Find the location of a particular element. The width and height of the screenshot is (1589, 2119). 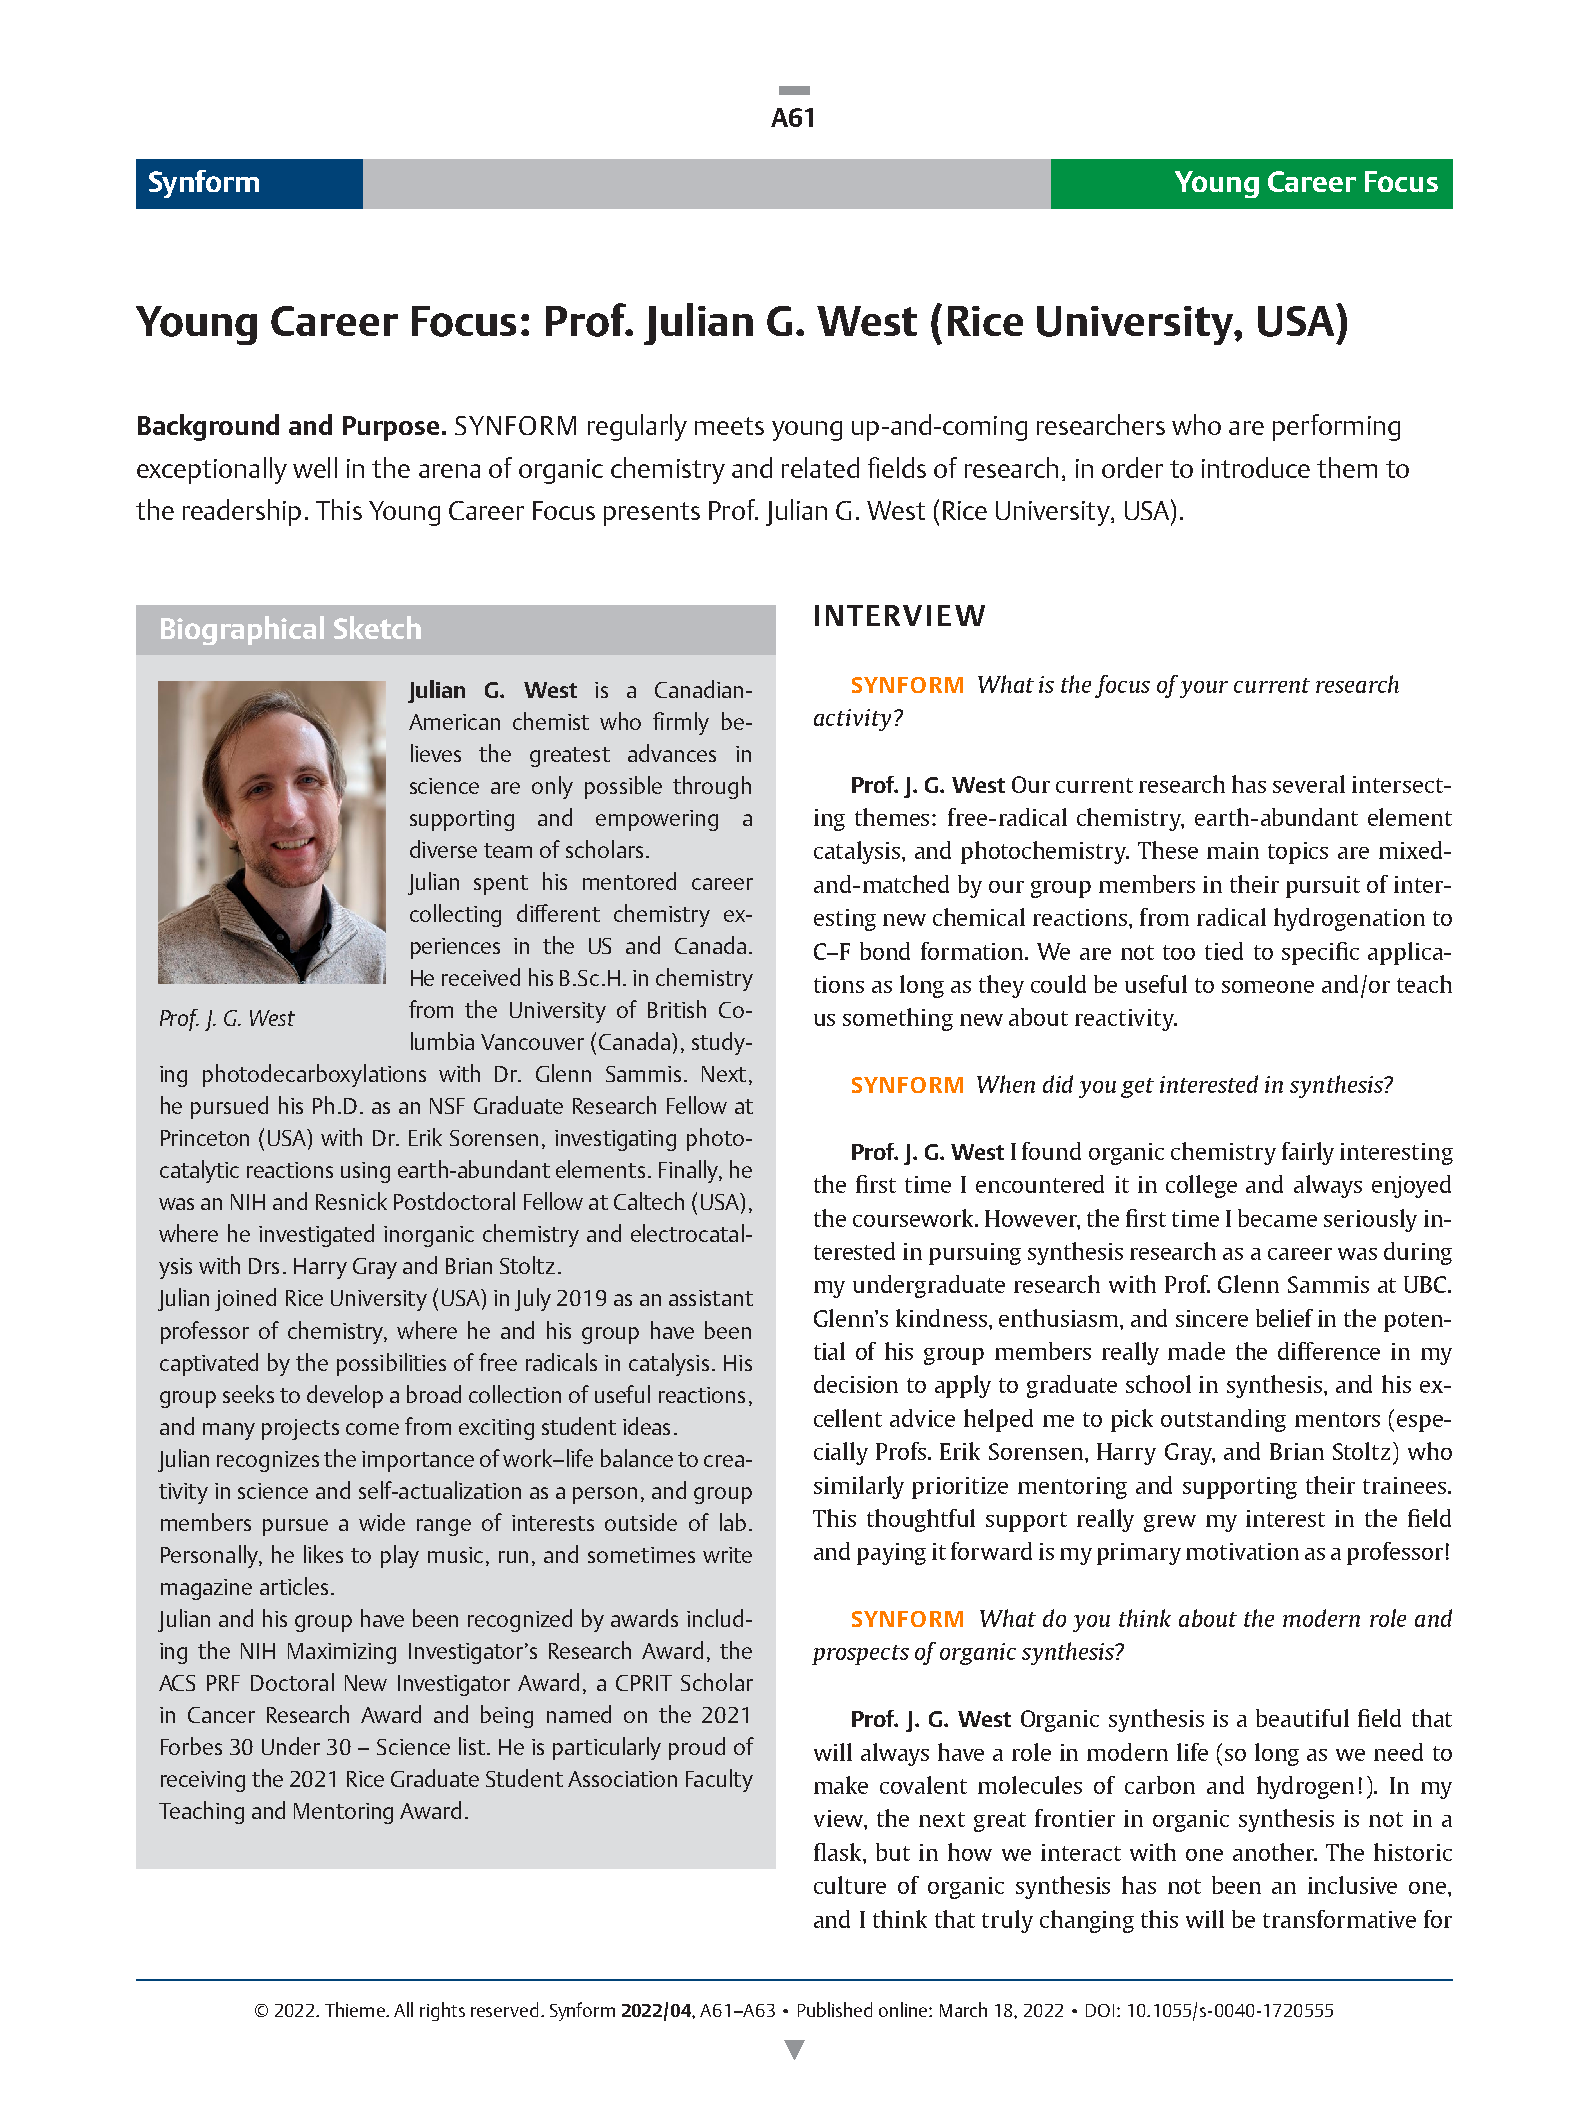

develop is located at coordinates (345, 1396).
